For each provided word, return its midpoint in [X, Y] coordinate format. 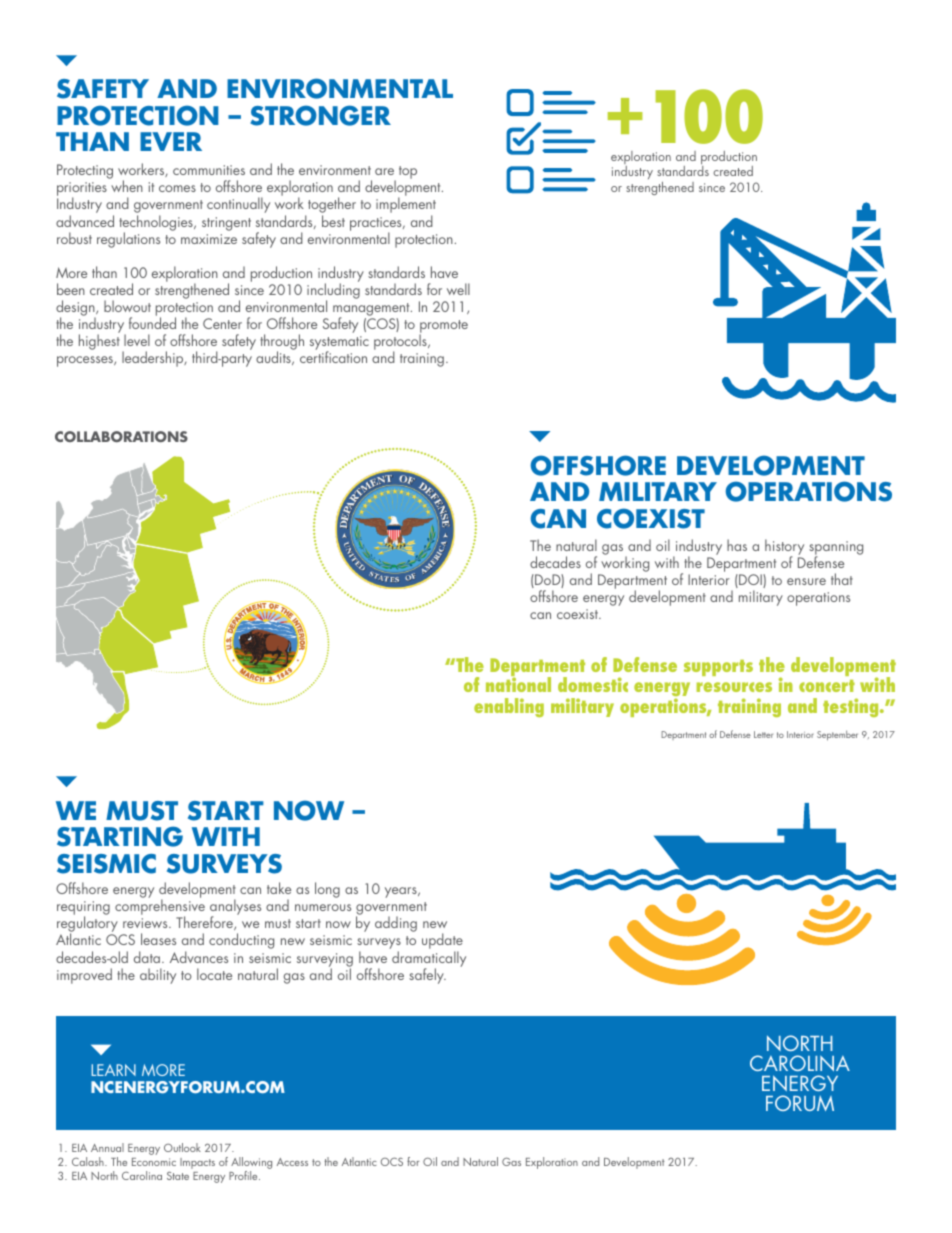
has [737, 545]
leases [158, 939]
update [442, 942]
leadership [154, 359]
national [518, 683]
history [784, 548]
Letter [763, 734]
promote [443, 328]
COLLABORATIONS [121, 436]
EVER [171, 141]
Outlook [182, 1147]
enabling [509, 707]
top [408, 172]
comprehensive [160, 908]
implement [406, 206]
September [837, 735]
